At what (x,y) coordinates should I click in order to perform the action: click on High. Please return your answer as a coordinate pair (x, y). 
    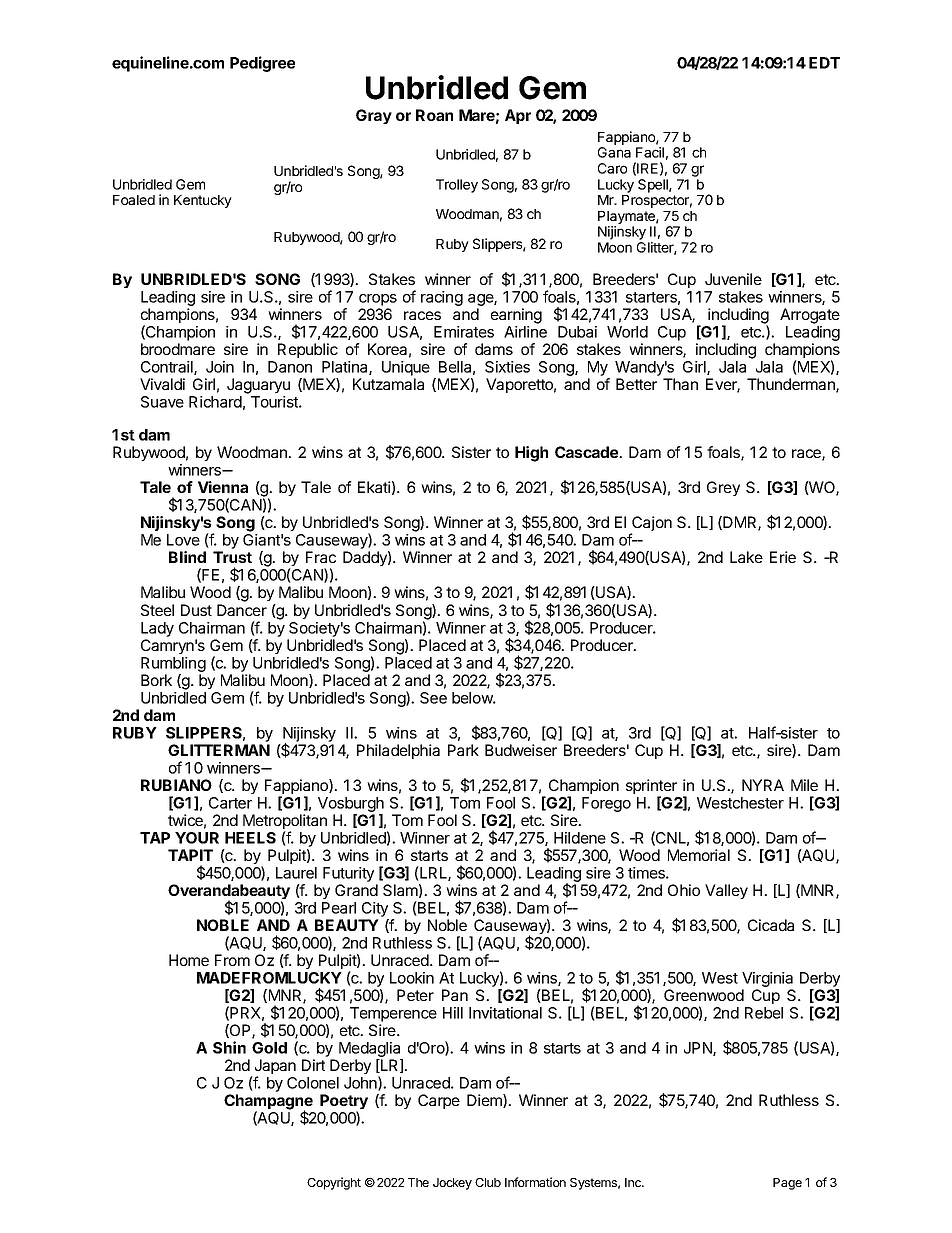
    Looking at the image, I should click on (531, 454).
